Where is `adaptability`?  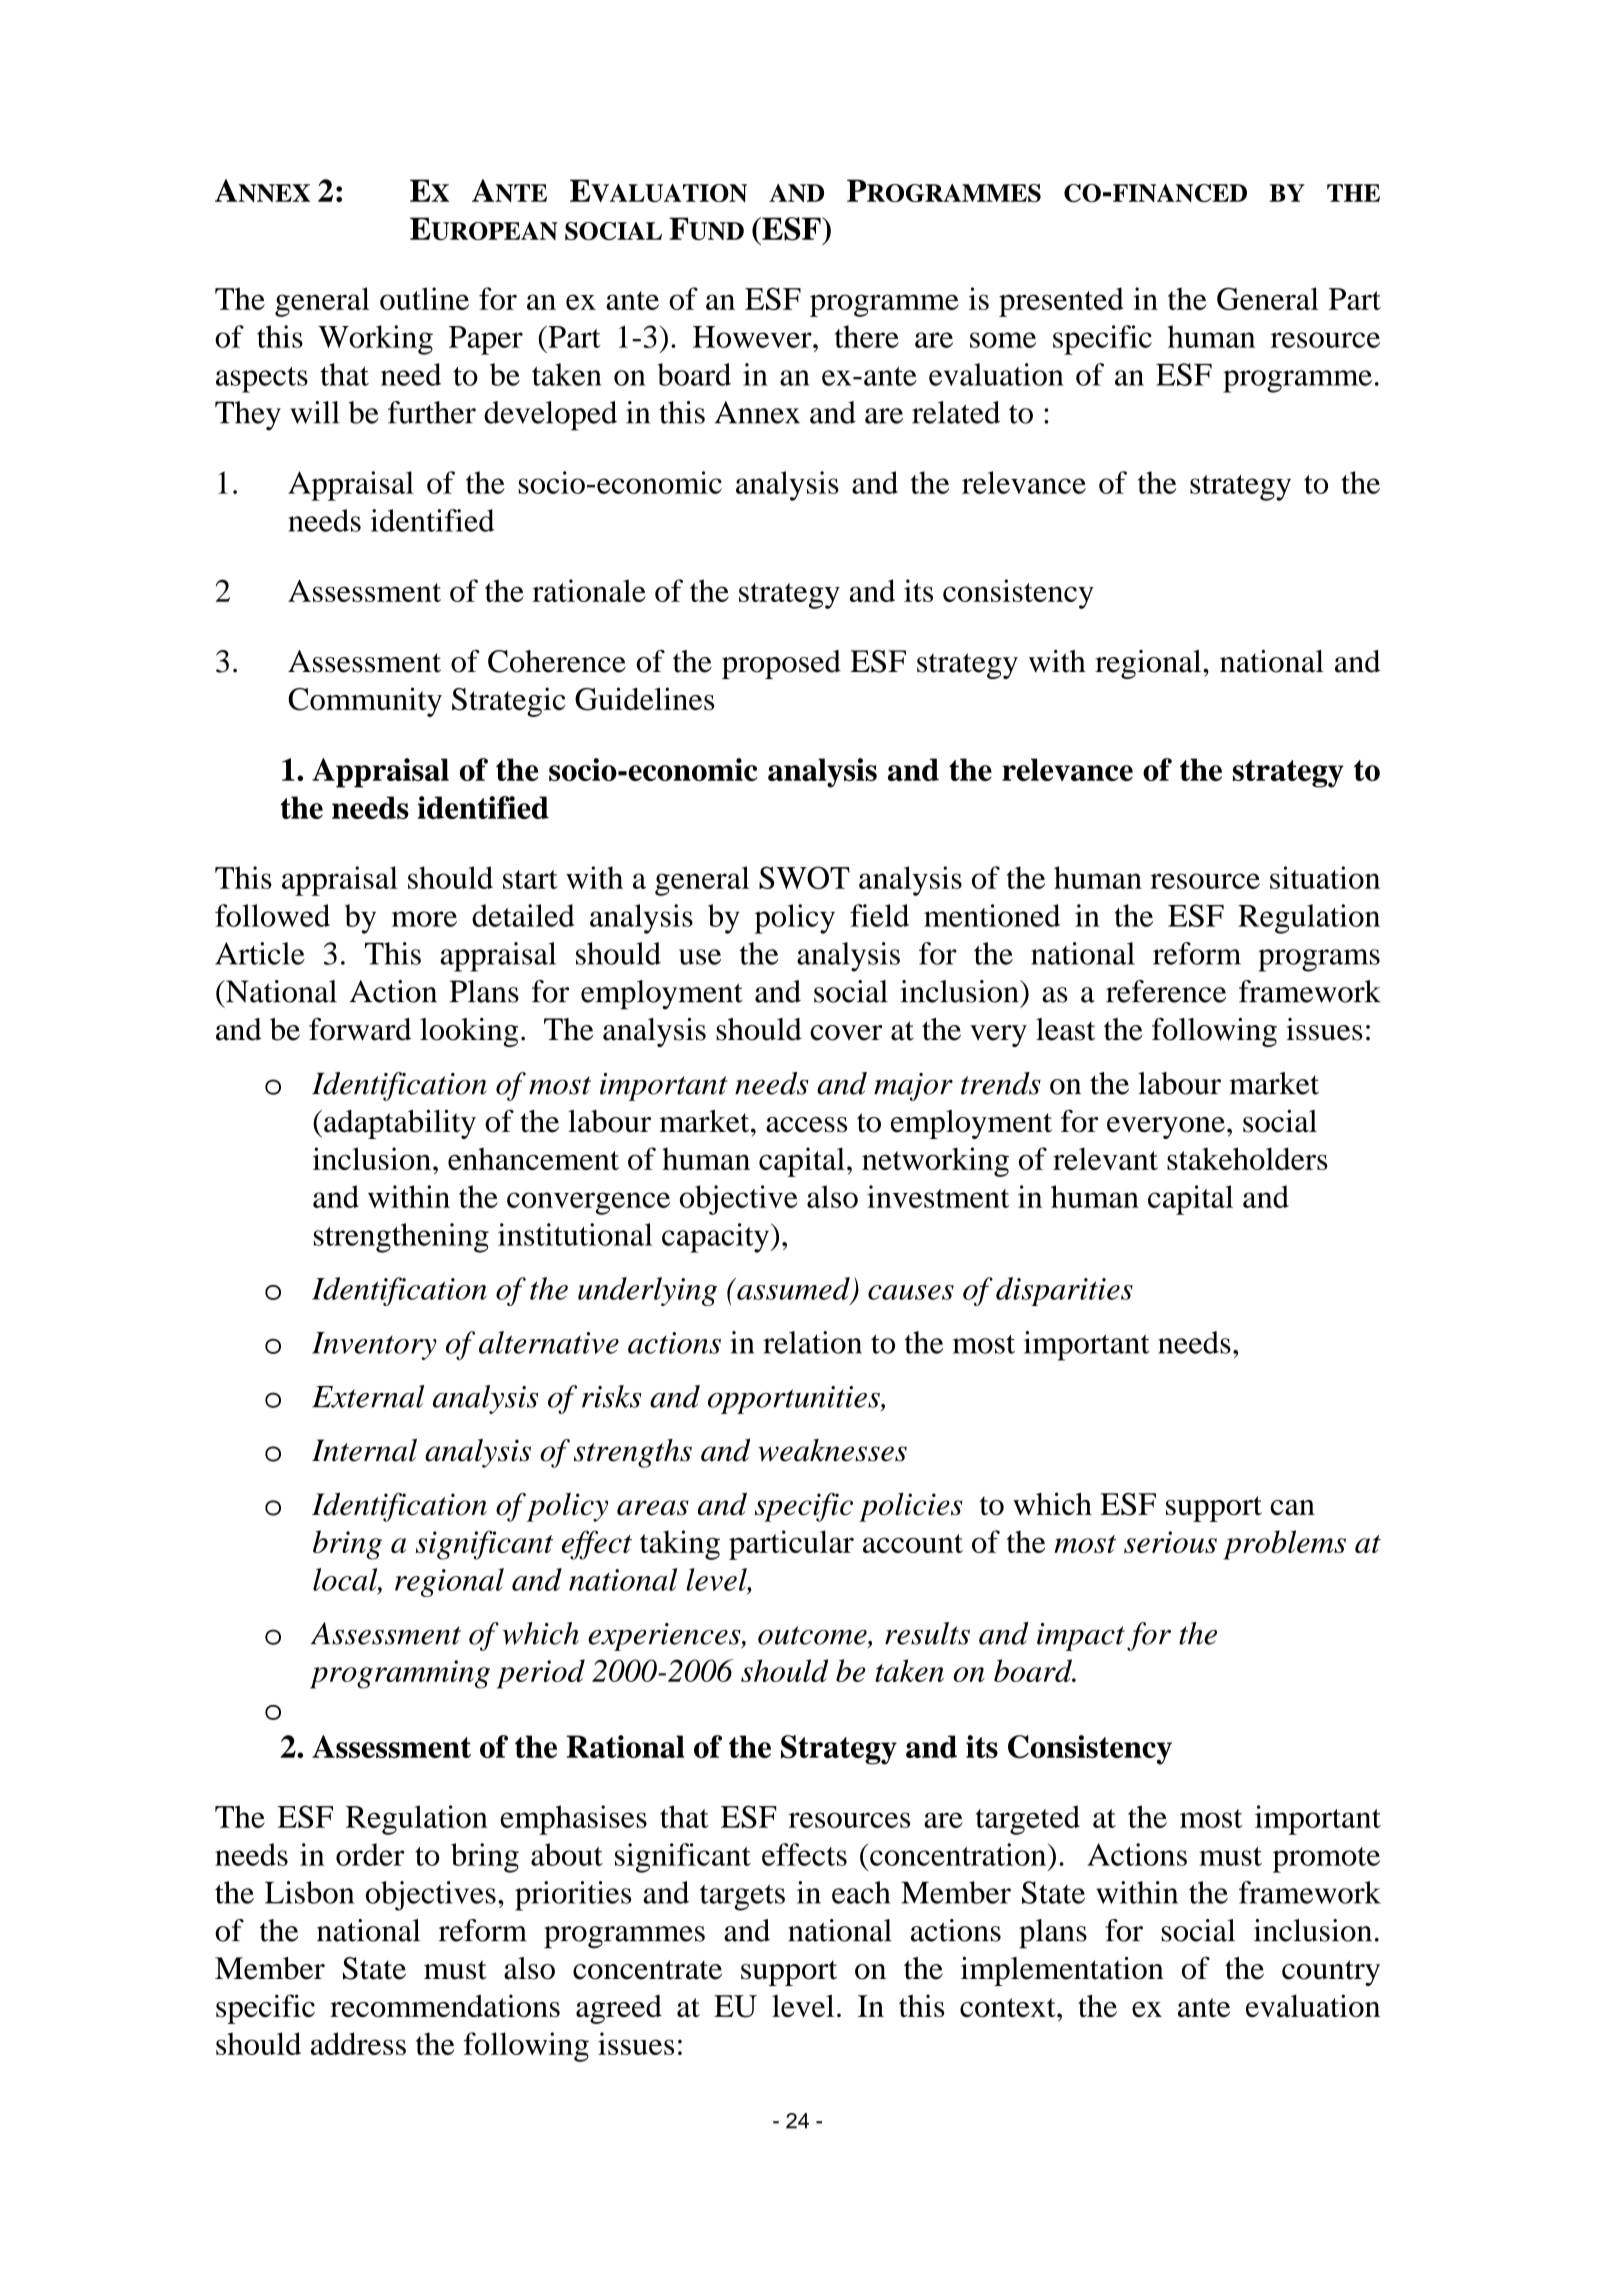
adaptability is located at coordinates (400, 1124).
